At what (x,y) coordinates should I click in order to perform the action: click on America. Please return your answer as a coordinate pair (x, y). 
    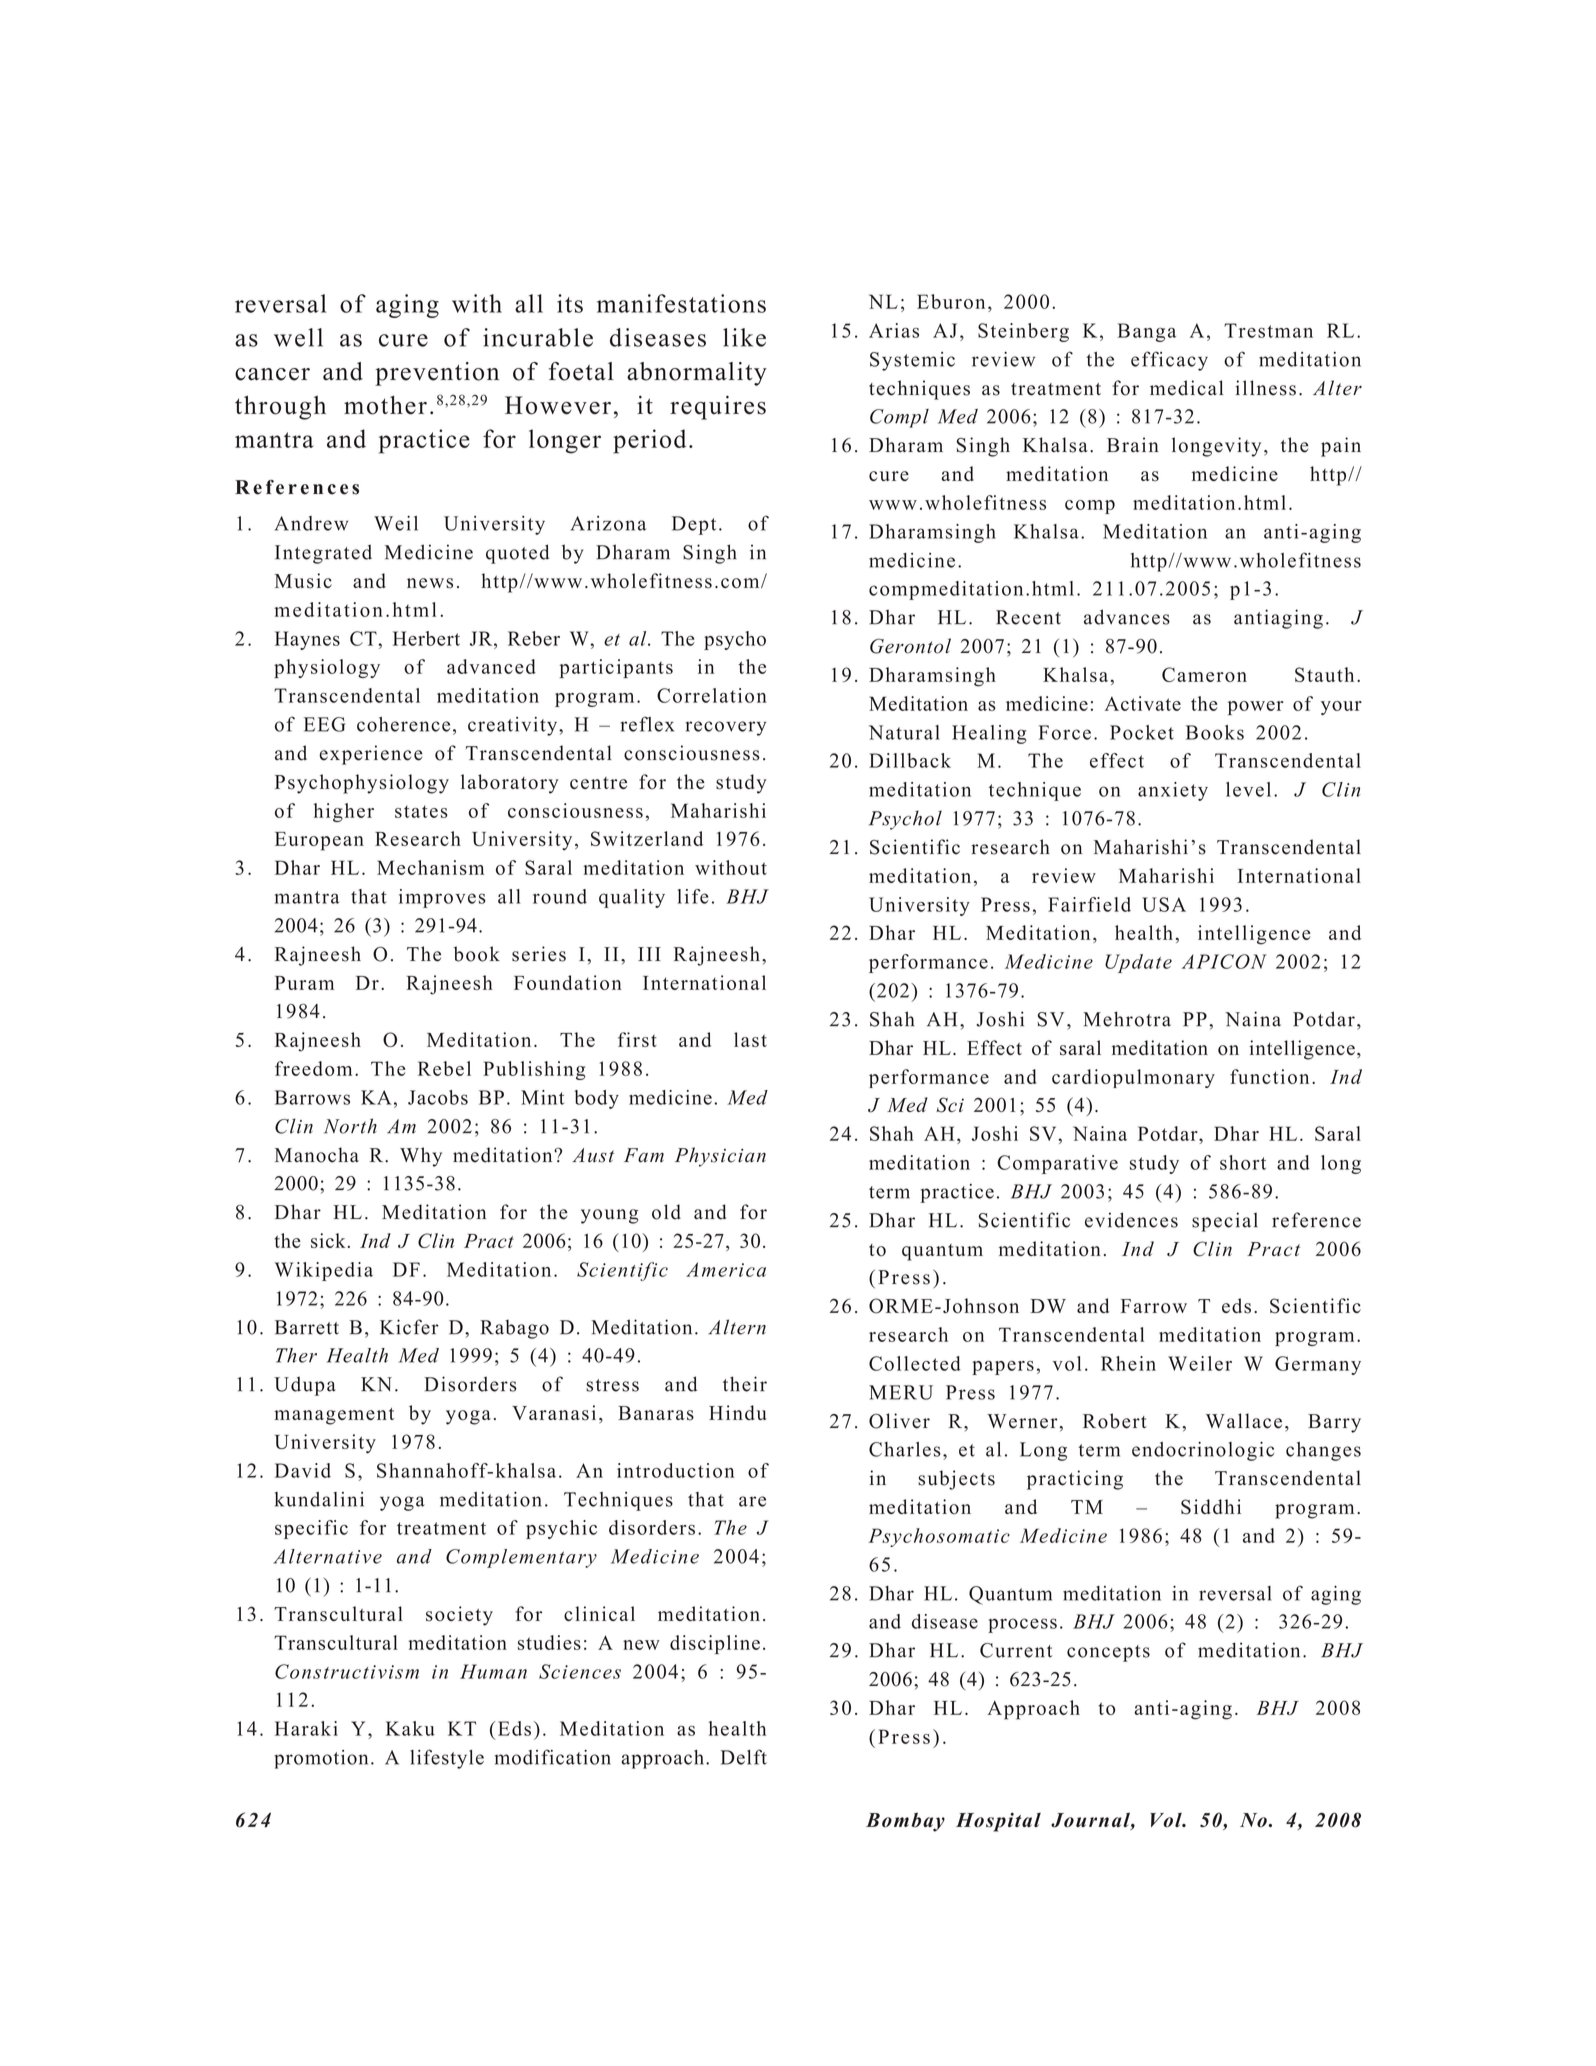
    Looking at the image, I should click on (726, 1269).
